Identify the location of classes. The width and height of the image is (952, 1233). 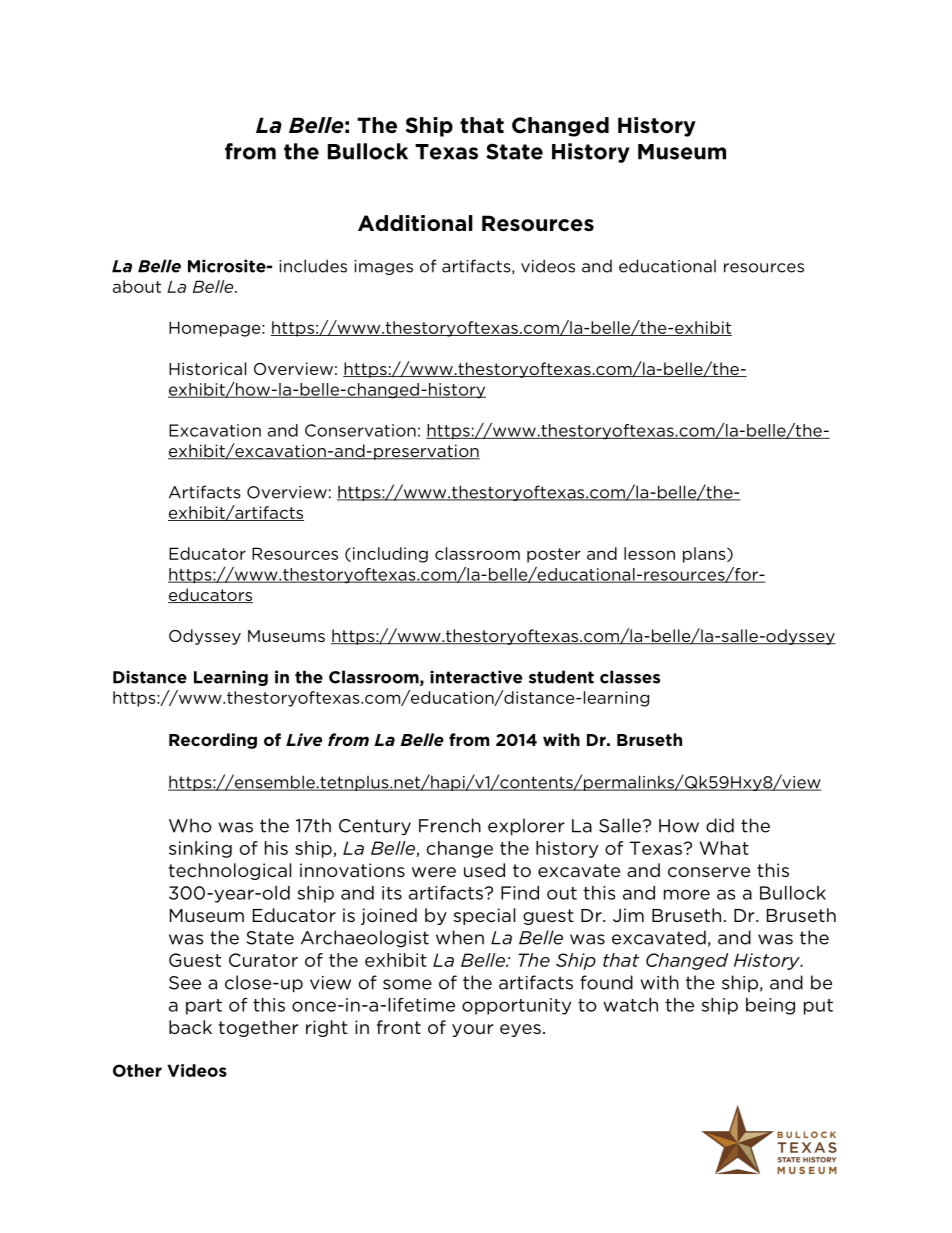
(630, 677).
